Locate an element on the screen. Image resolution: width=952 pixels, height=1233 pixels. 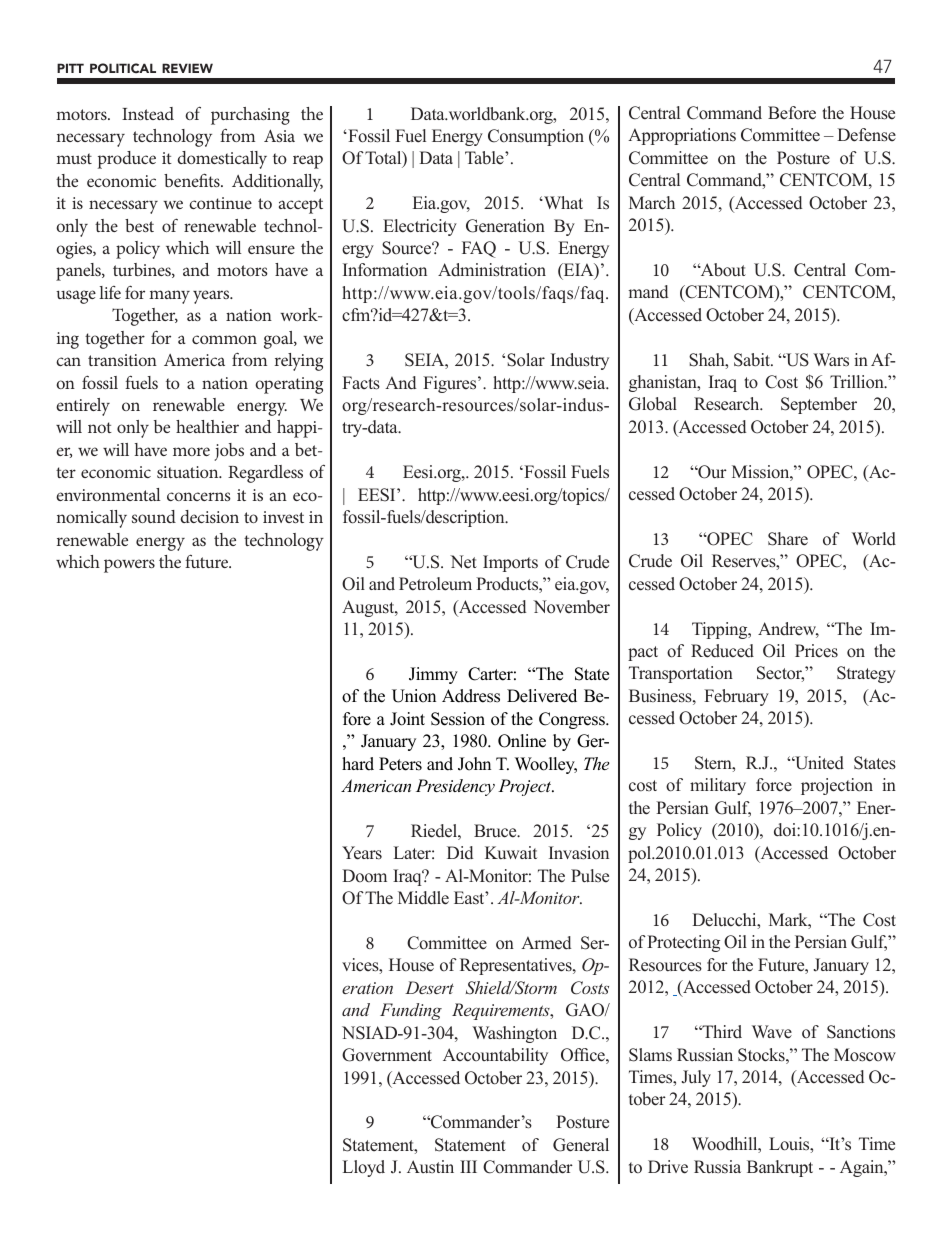
Wars is located at coordinates (831, 360).
